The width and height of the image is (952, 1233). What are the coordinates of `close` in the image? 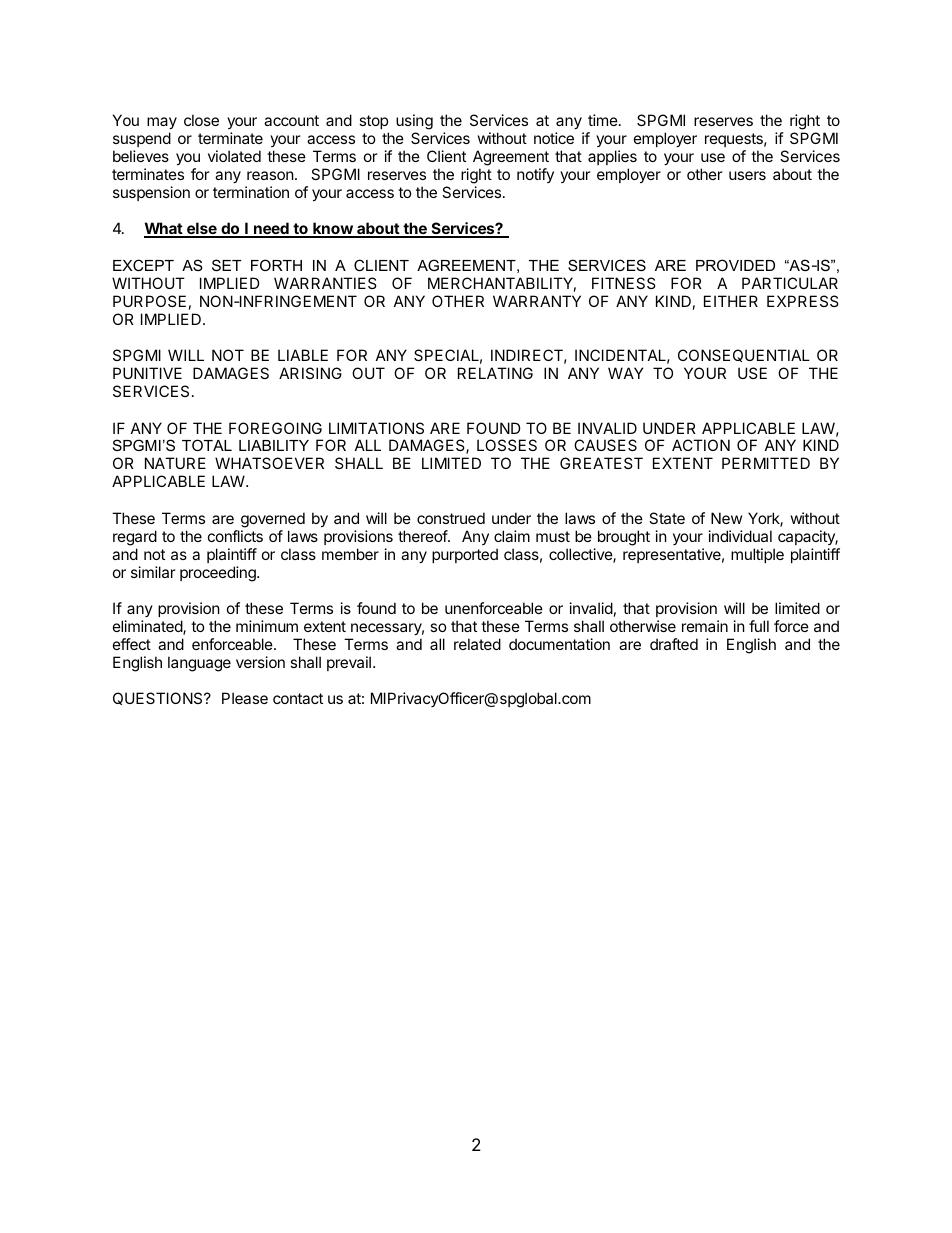 It's located at (201, 120).
